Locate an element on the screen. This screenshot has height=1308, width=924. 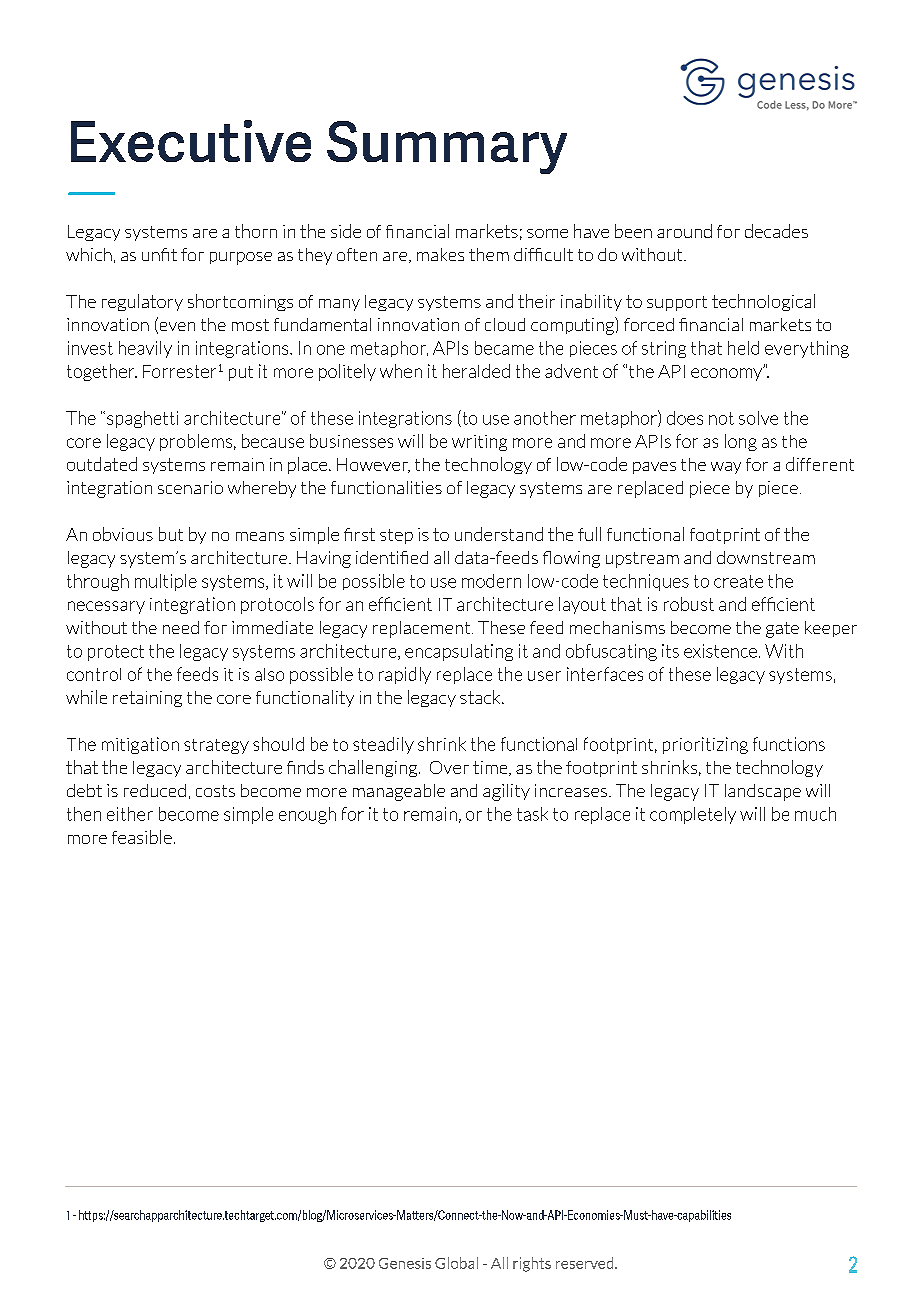
Executive is located at coordinates (191, 141).
